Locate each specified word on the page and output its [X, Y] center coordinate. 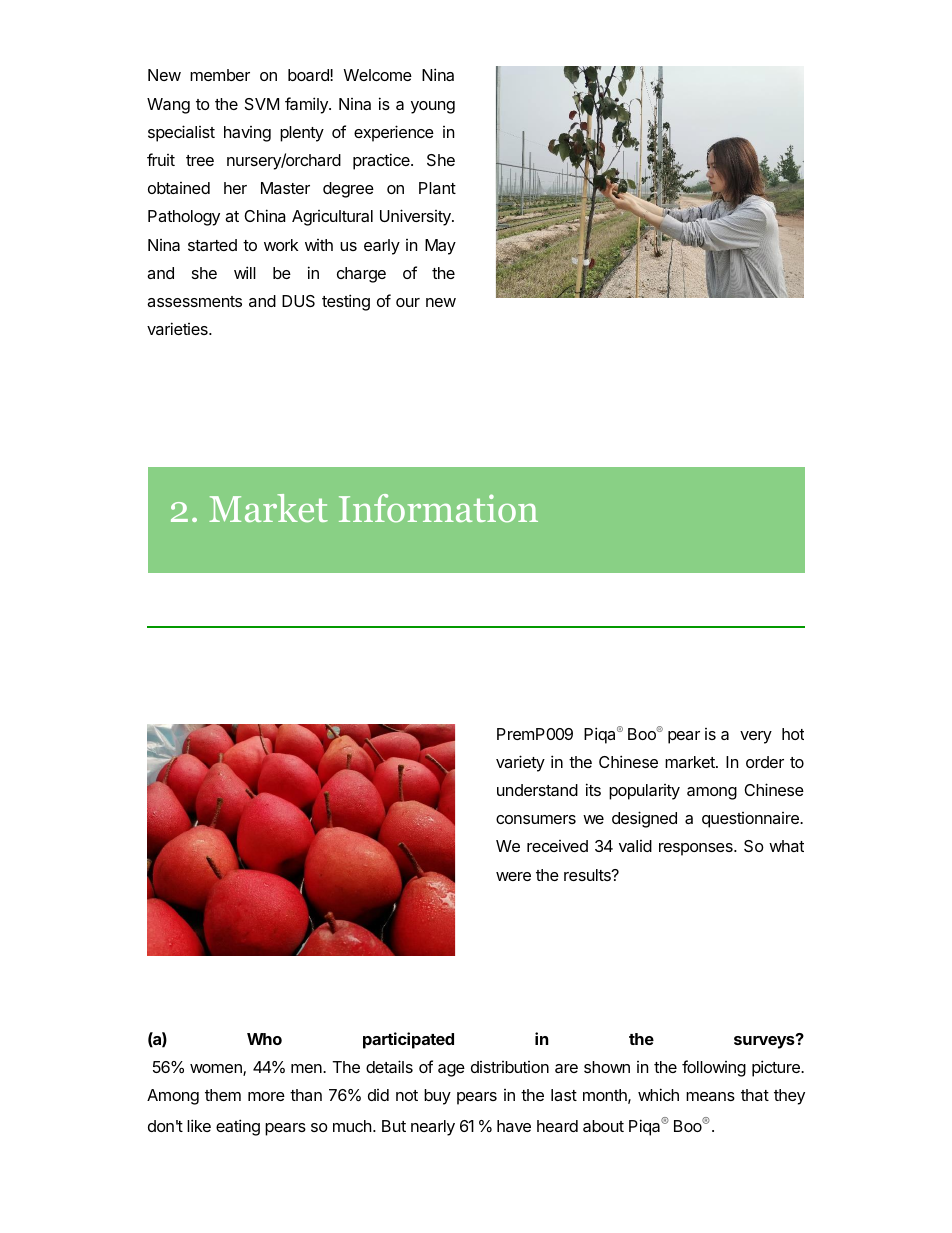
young [433, 107]
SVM [262, 104]
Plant [437, 188]
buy [437, 1097]
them [223, 1095]
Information [438, 508]
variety [520, 763]
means [710, 1096]
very [756, 737]
